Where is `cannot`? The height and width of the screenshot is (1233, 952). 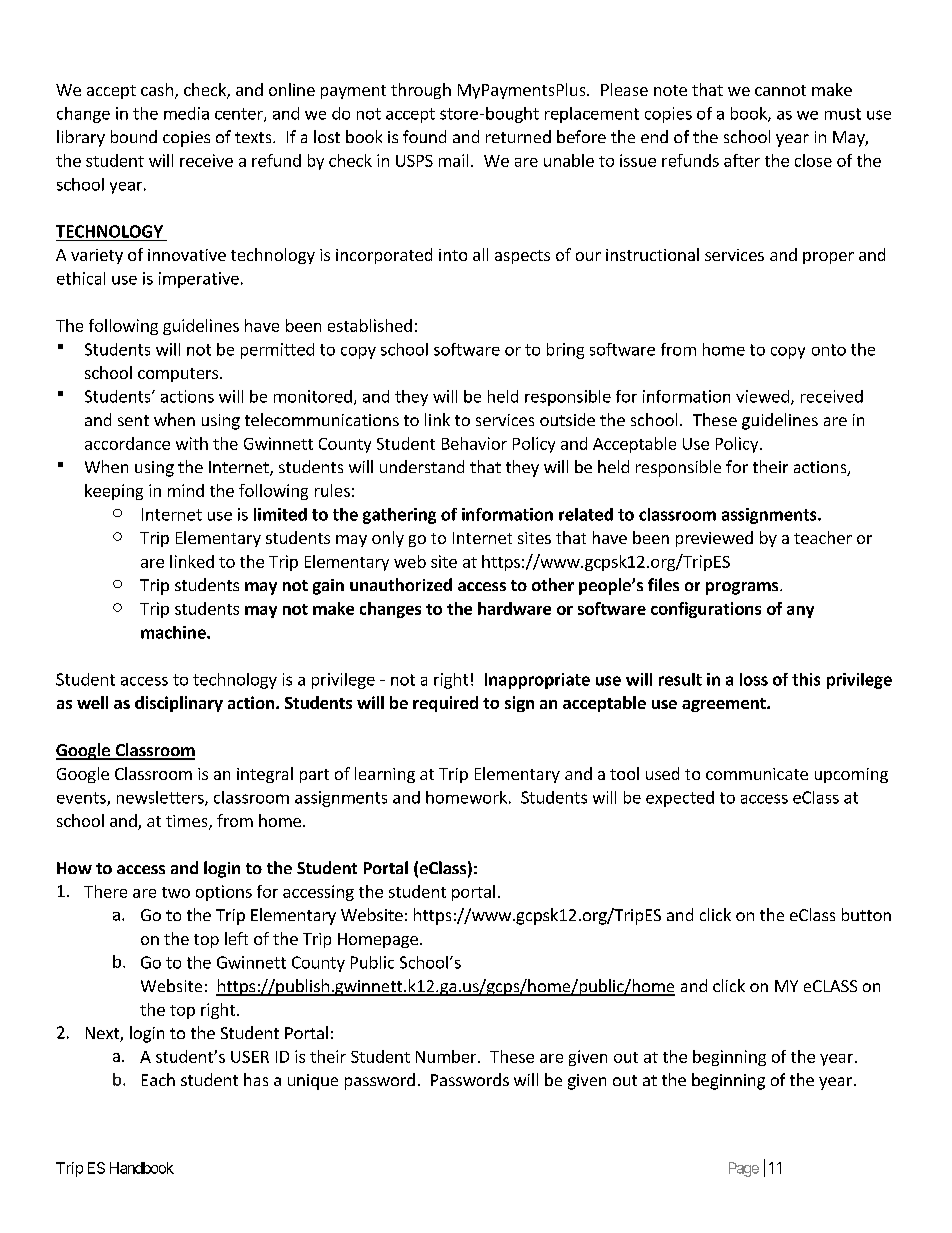 cannot is located at coordinates (780, 90).
